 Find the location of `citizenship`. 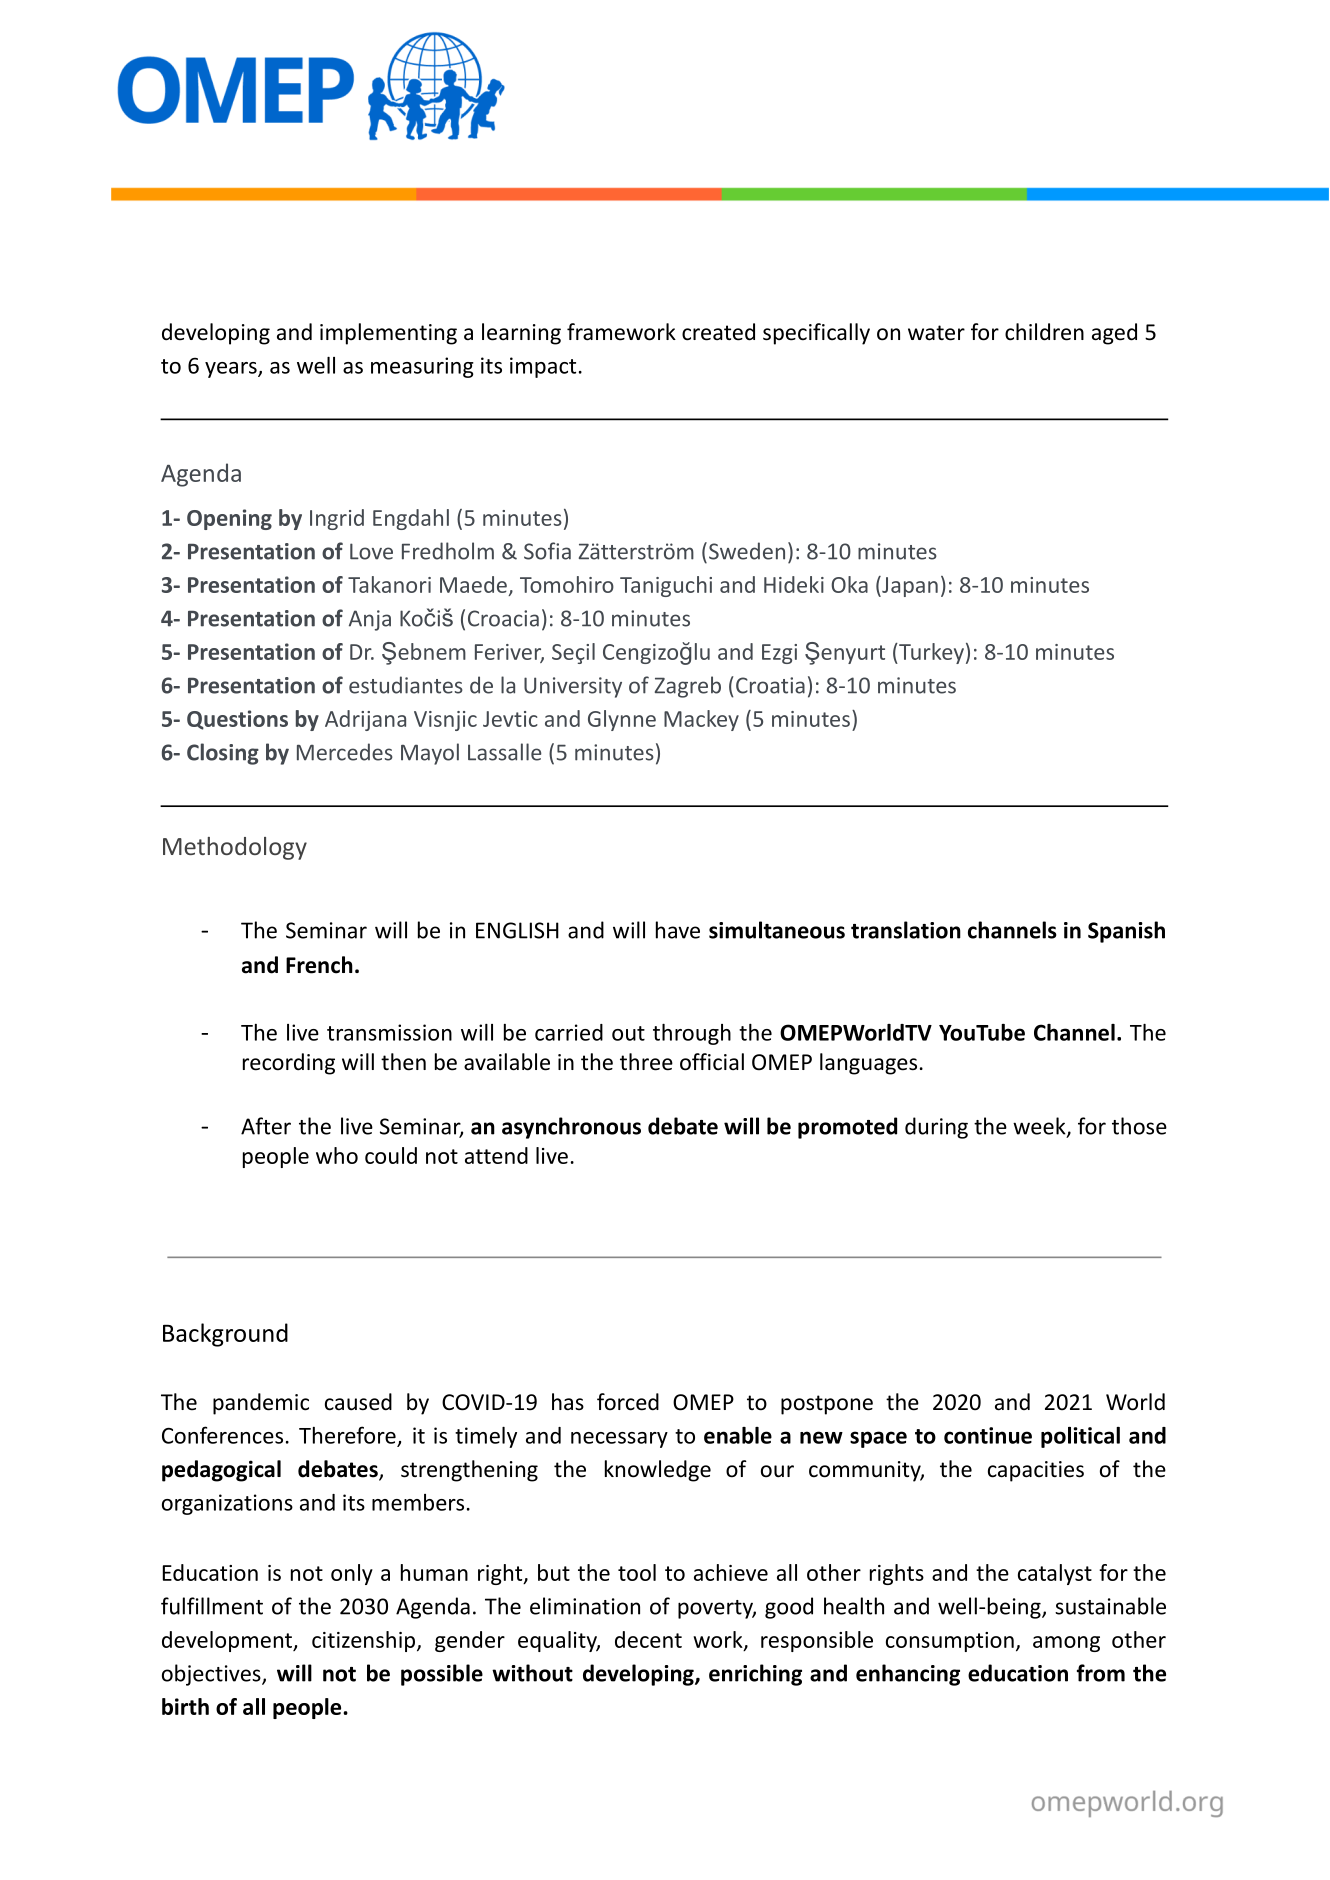

citizenship is located at coordinates (365, 1641).
